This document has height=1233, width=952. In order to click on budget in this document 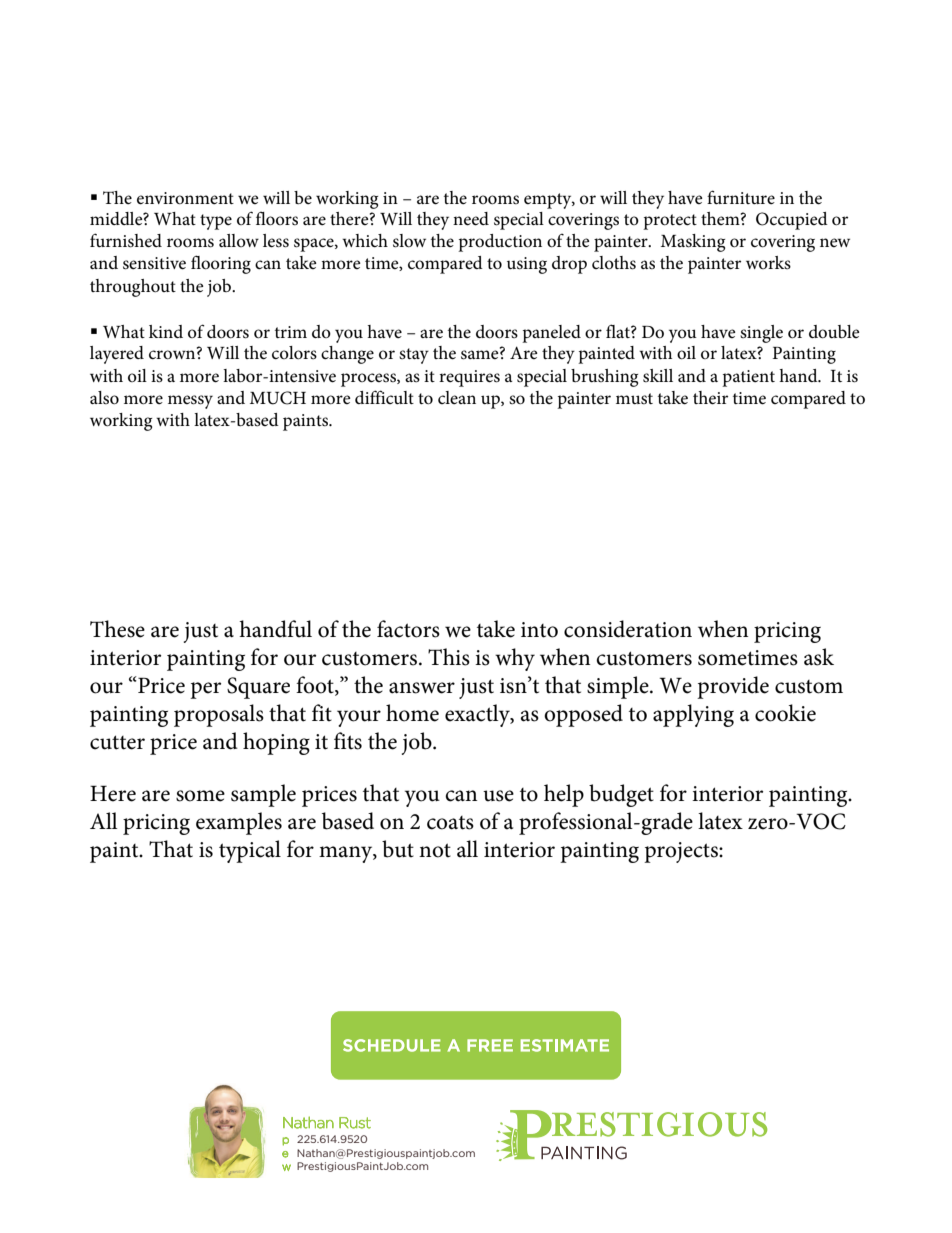, I will do `click(621, 795)`.
